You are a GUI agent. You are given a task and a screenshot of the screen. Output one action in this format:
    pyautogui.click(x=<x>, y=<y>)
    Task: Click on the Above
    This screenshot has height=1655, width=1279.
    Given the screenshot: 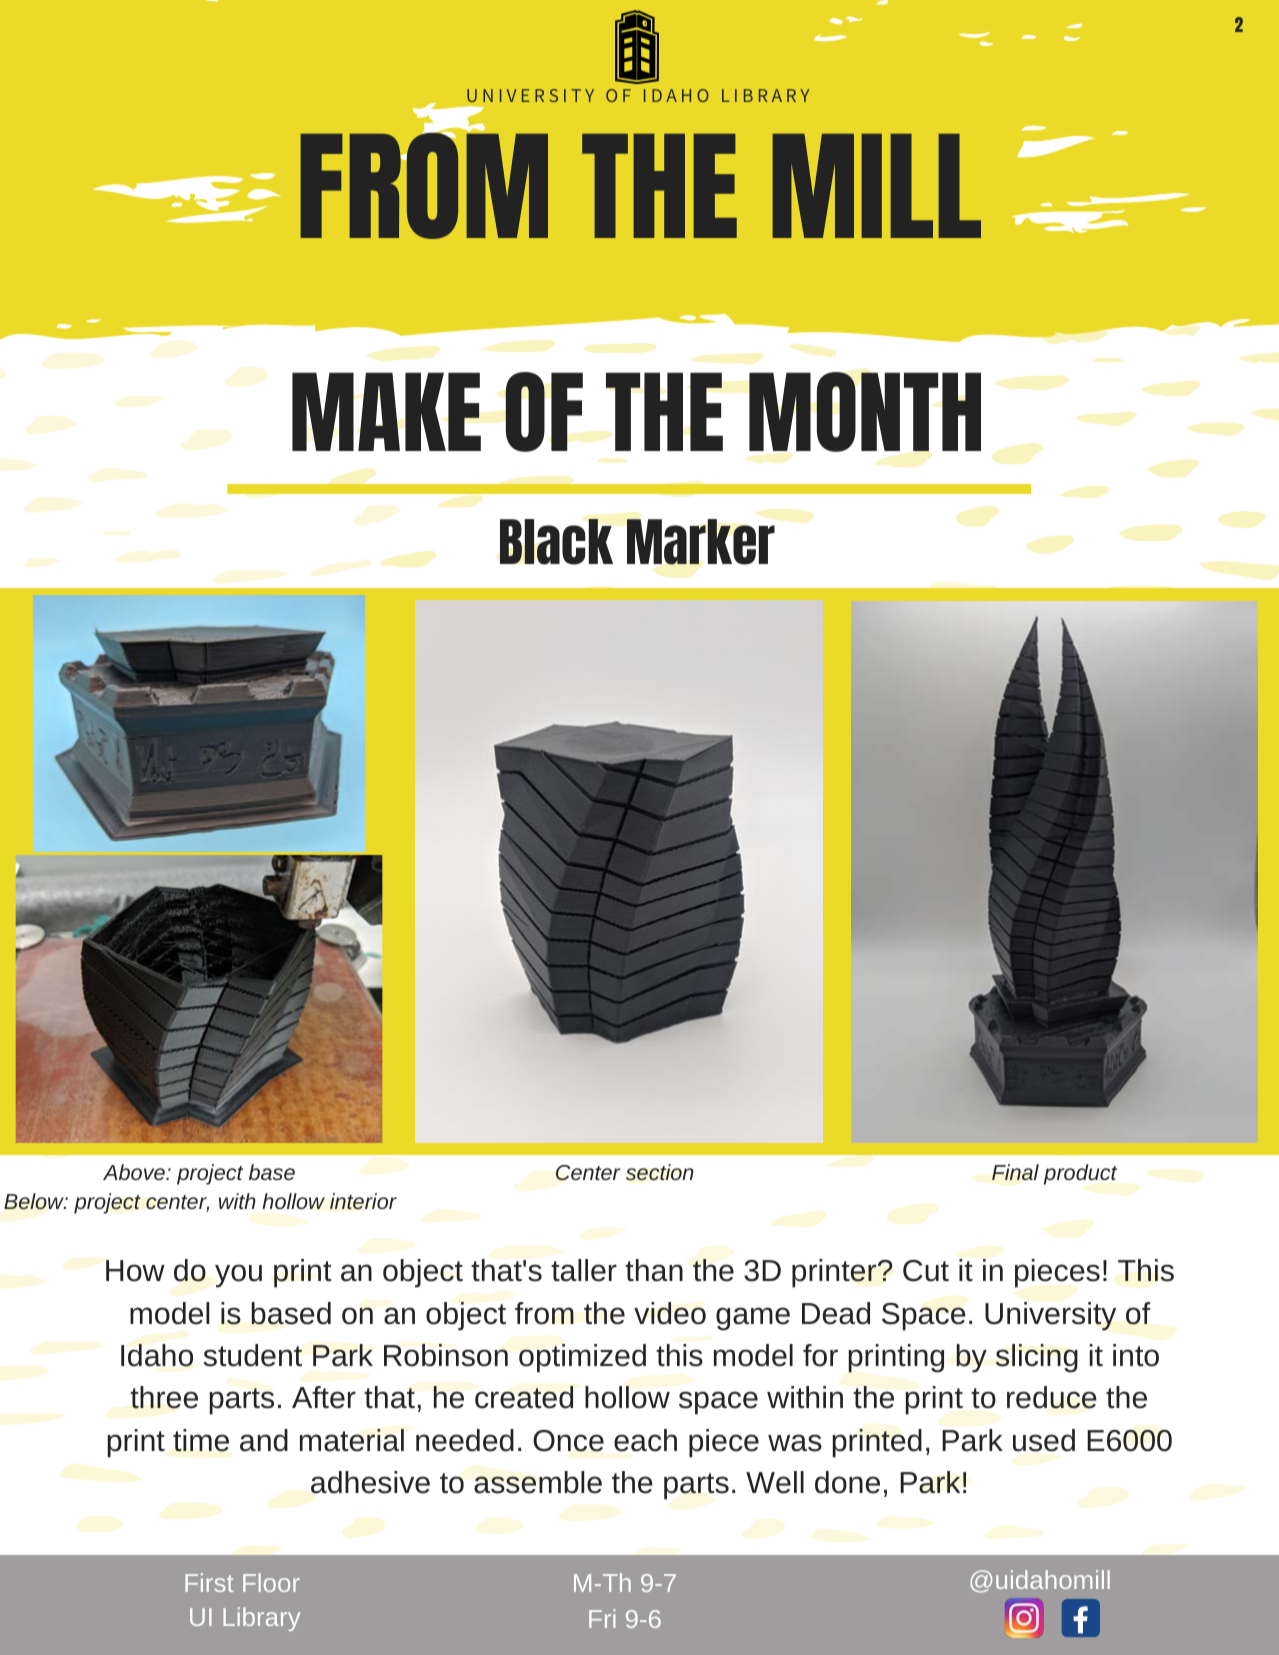 What is the action you would take?
    pyautogui.click(x=135, y=1172)
